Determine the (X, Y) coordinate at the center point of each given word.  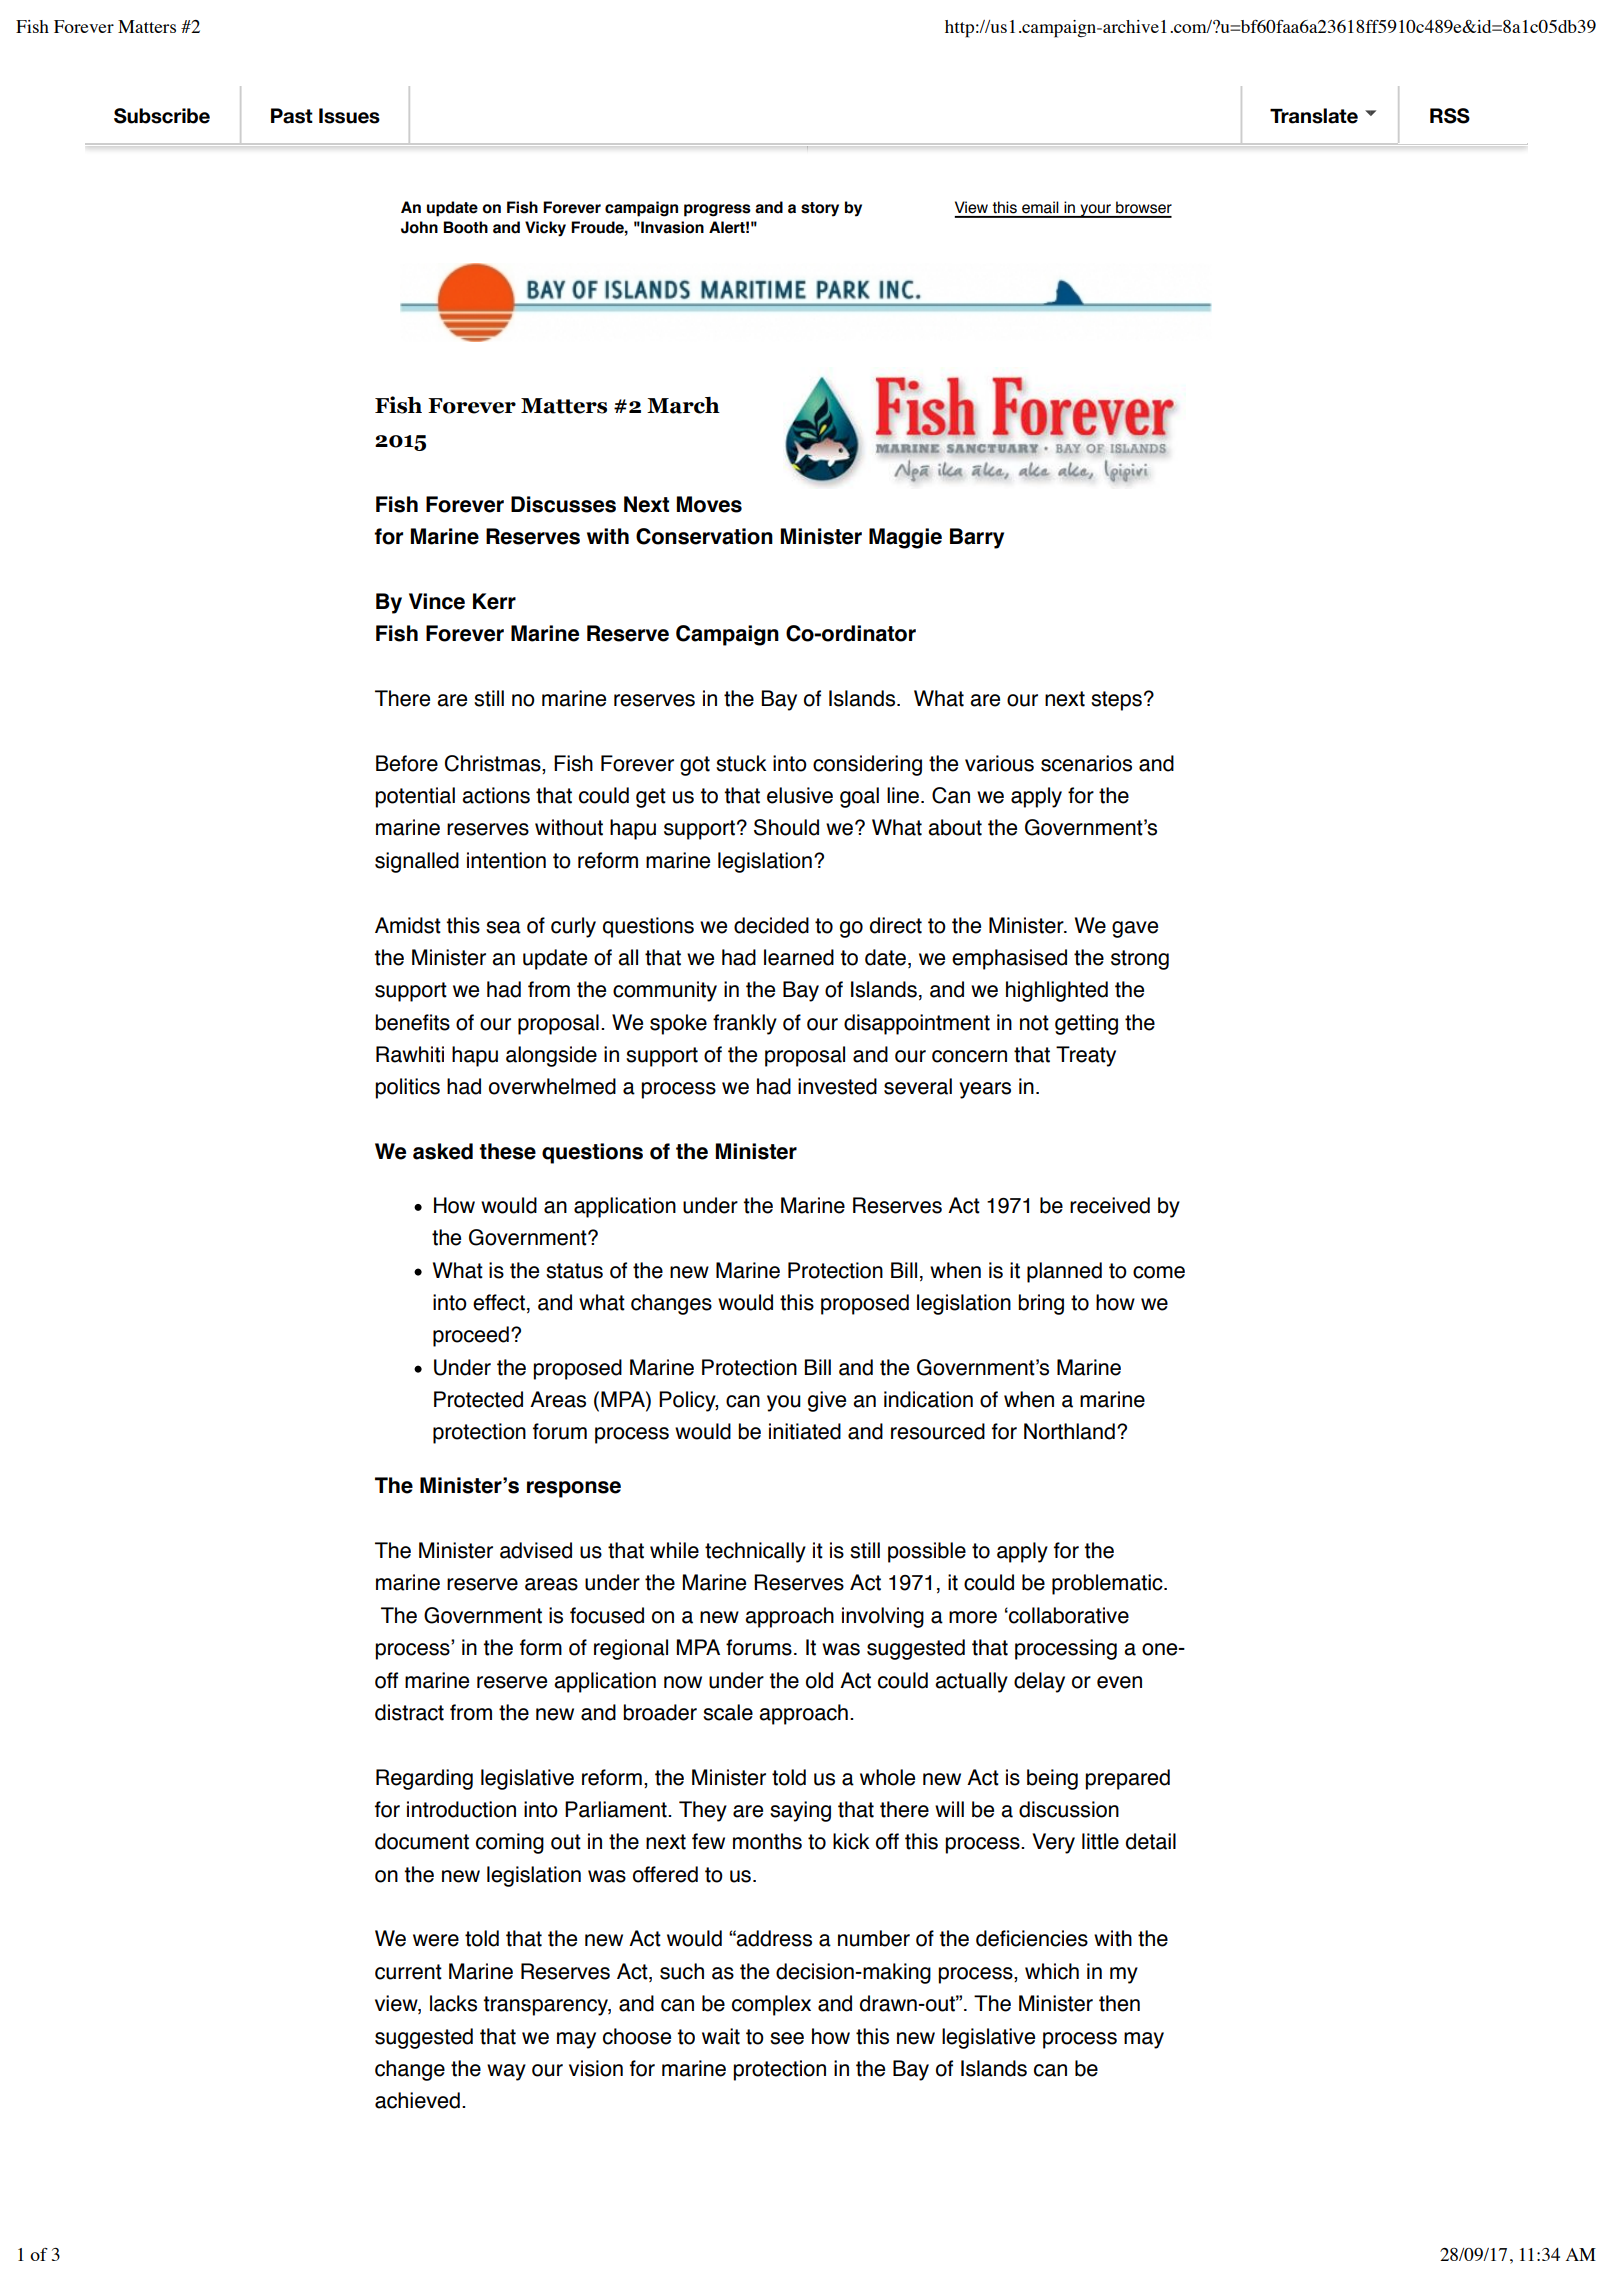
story (820, 209)
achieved (417, 2100)
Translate (1314, 116)
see (787, 2038)
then (1119, 2003)
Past (292, 116)
